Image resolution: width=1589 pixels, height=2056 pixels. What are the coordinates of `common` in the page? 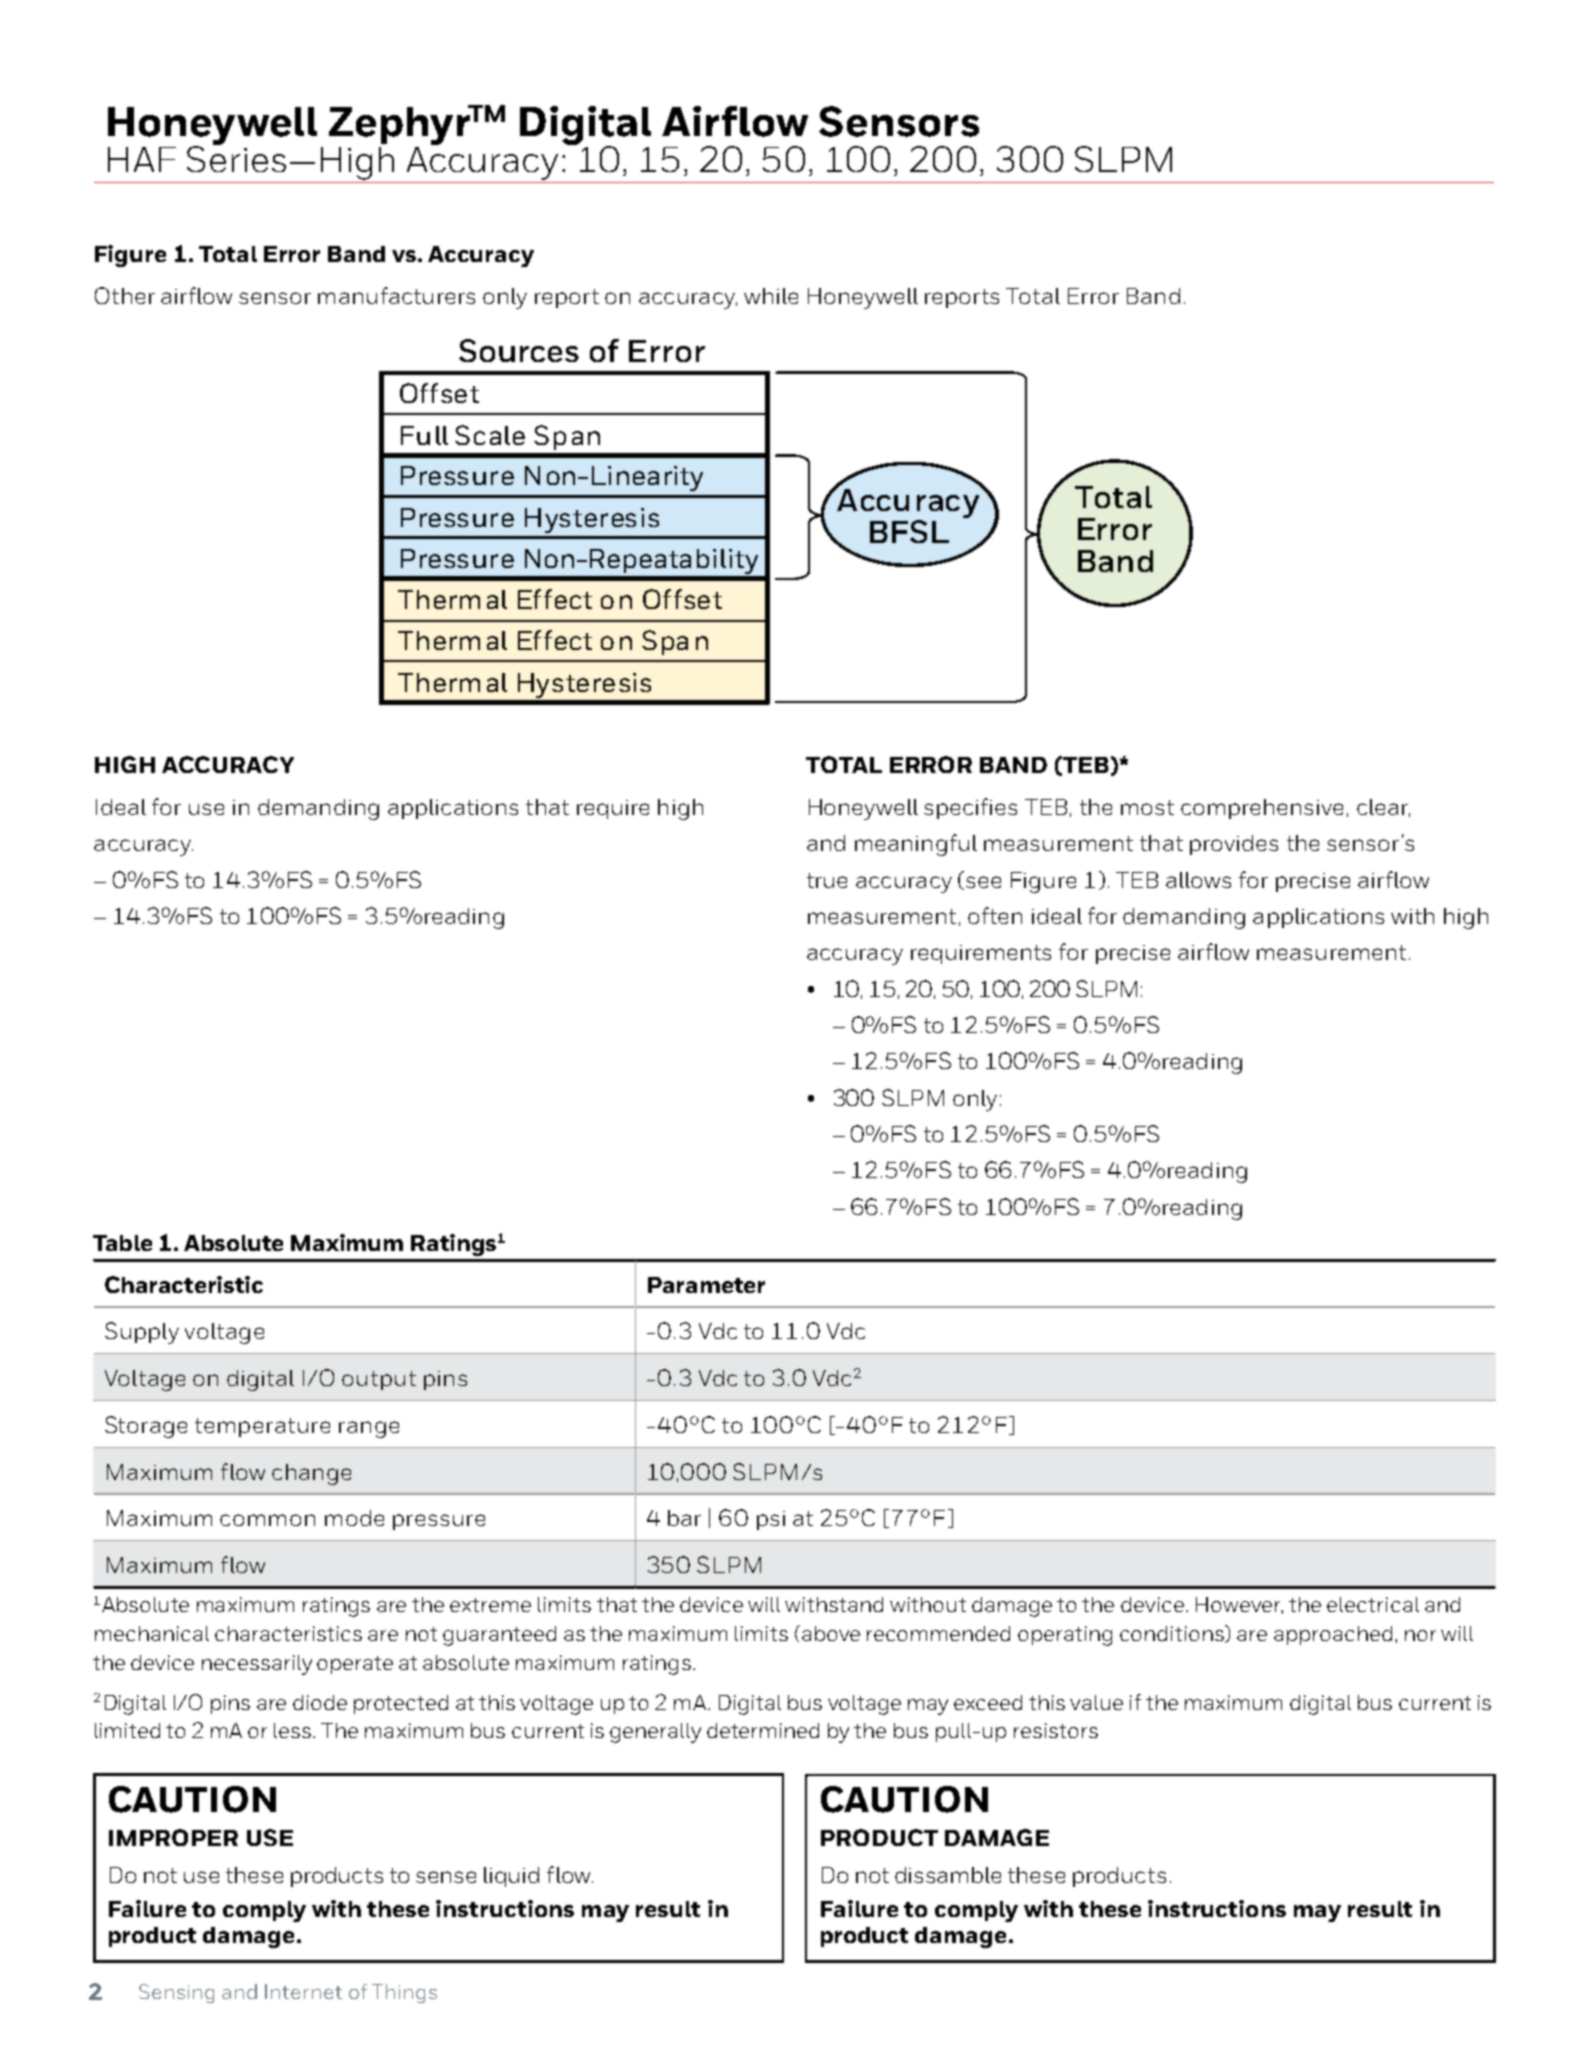 It's located at (267, 1520).
